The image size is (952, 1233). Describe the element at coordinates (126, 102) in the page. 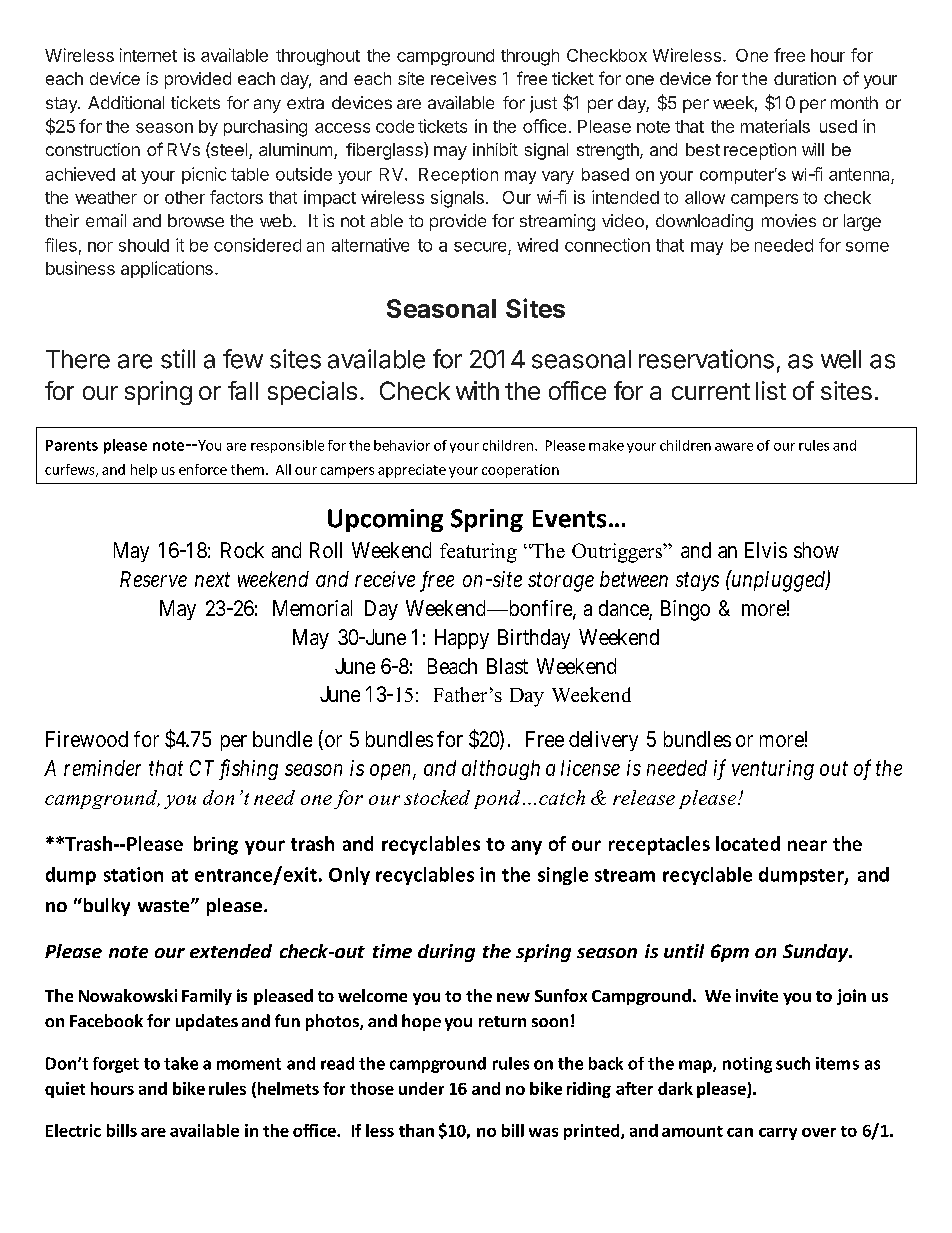

I see `Additional` at that location.
